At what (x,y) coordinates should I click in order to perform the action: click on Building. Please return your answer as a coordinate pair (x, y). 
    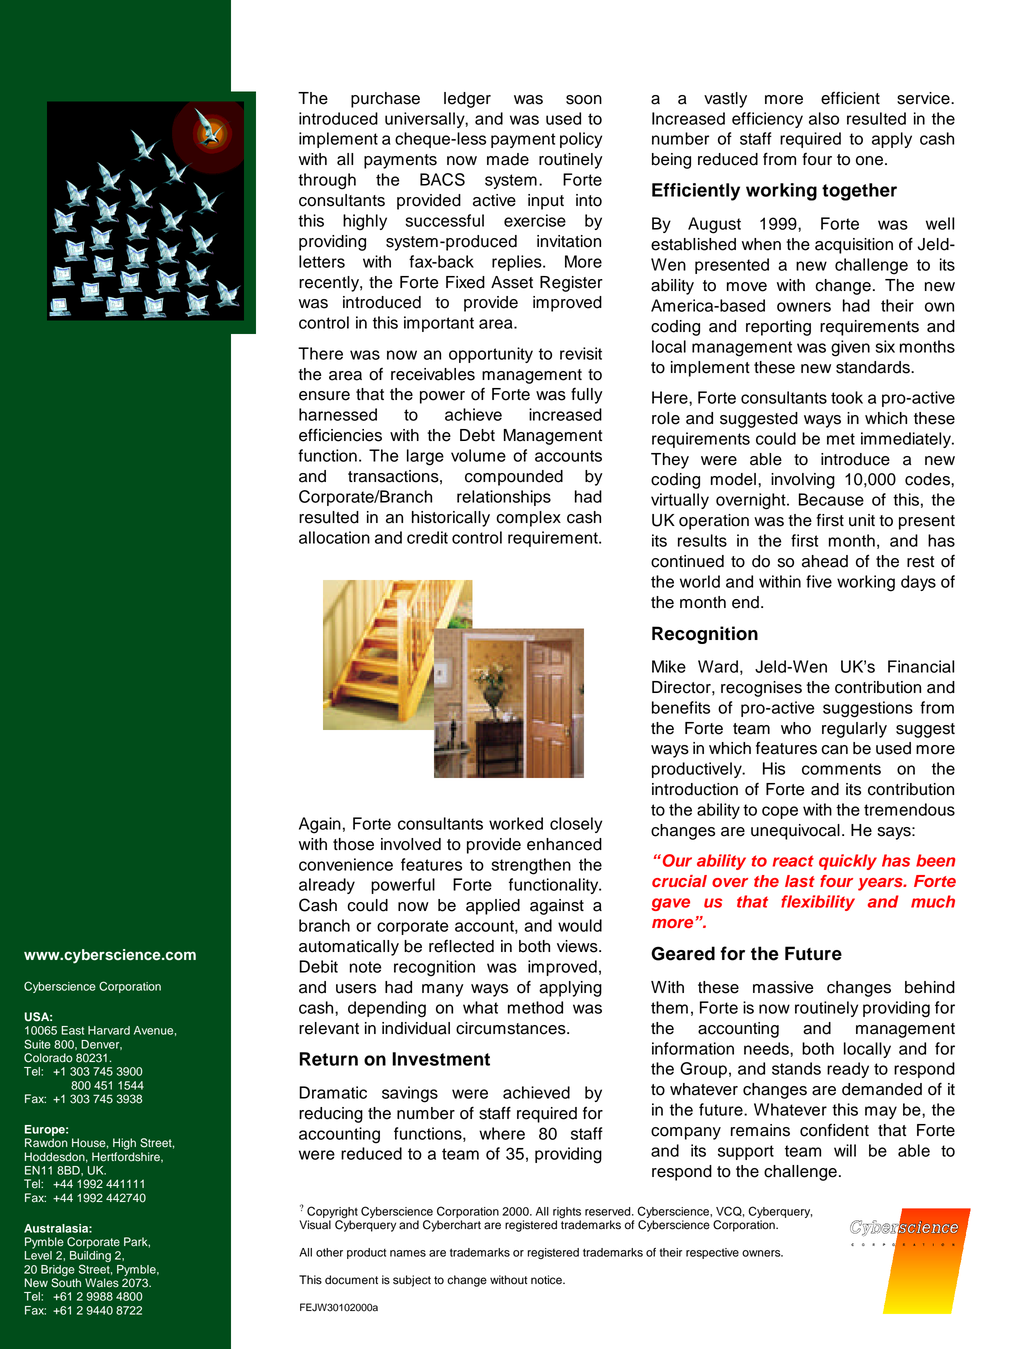
    Looking at the image, I should click on (90, 1256).
